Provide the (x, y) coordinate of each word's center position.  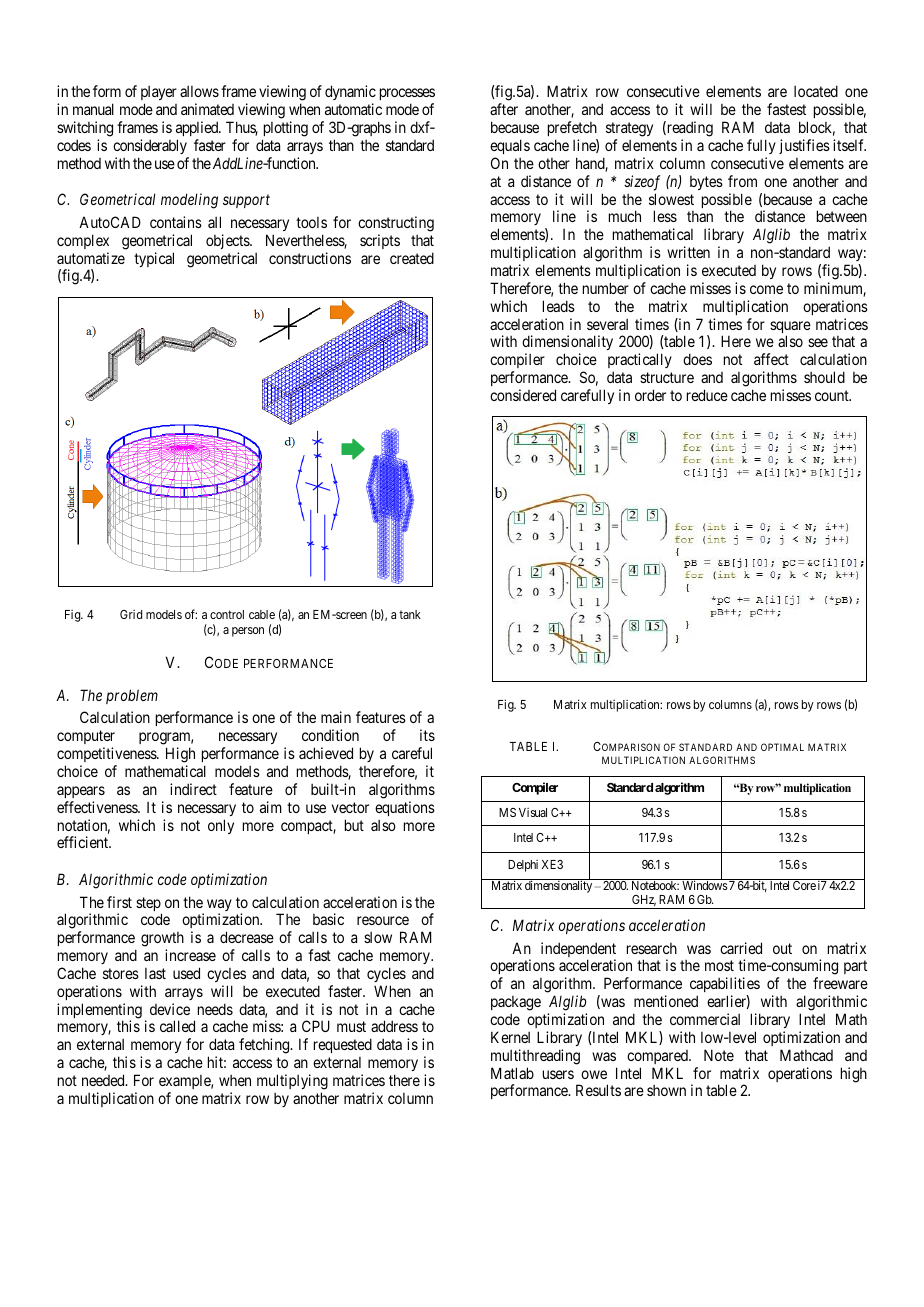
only (221, 826)
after (504, 109)
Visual (533, 812)
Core (804, 885)
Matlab (512, 1073)
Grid (131, 614)
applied (198, 128)
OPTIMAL (782, 747)
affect (771, 359)
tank (410, 614)
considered (523, 395)
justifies (804, 146)
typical (154, 259)
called (177, 1026)
